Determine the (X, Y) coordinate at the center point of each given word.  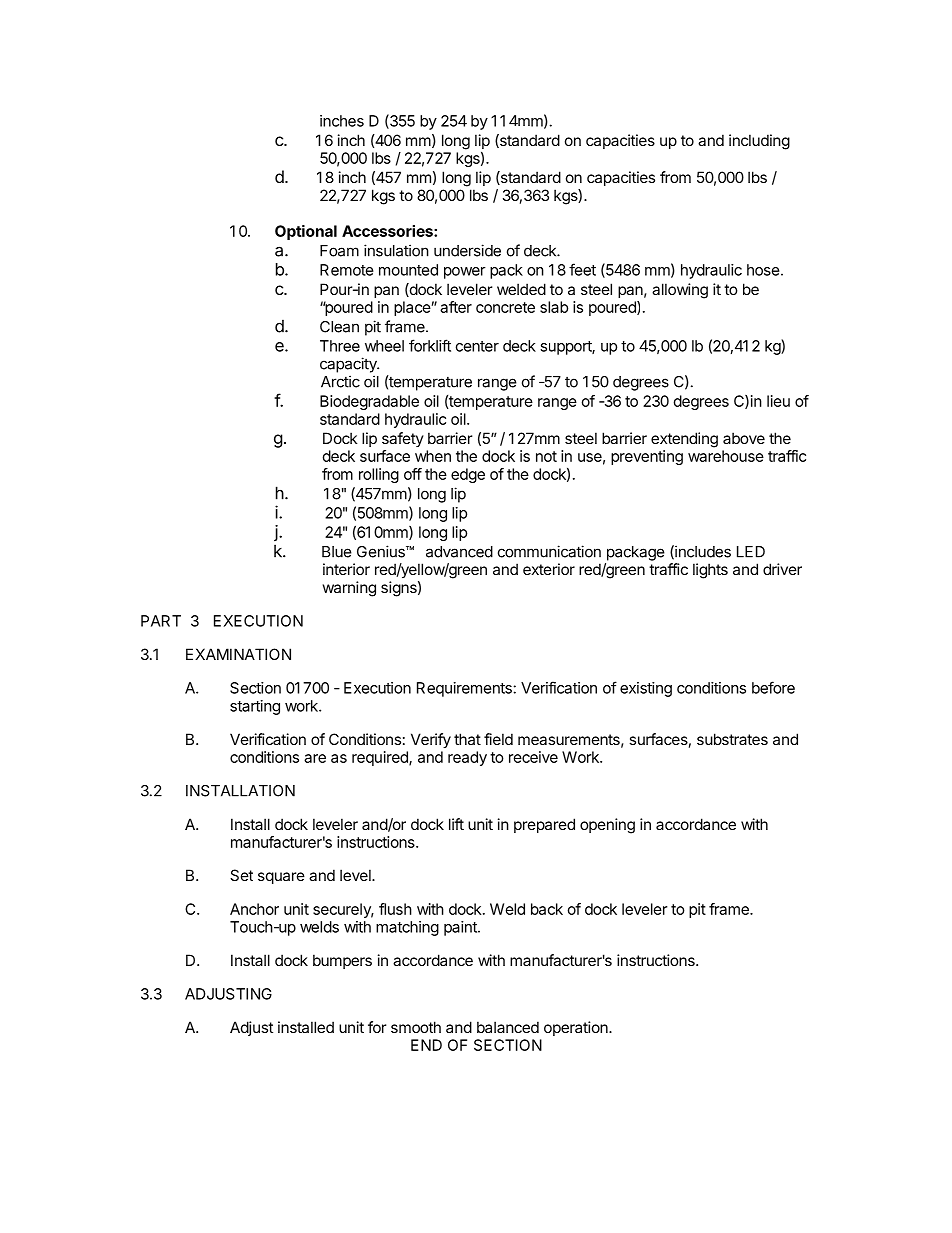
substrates (732, 739)
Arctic (340, 381)
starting (255, 707)
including (759, 142)
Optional (306, 232)
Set (241, 875)
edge (468, 475)
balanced (508, 1027)
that (467, 739)
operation (577, 1028)
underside (467, 250)
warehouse (726, 456)
